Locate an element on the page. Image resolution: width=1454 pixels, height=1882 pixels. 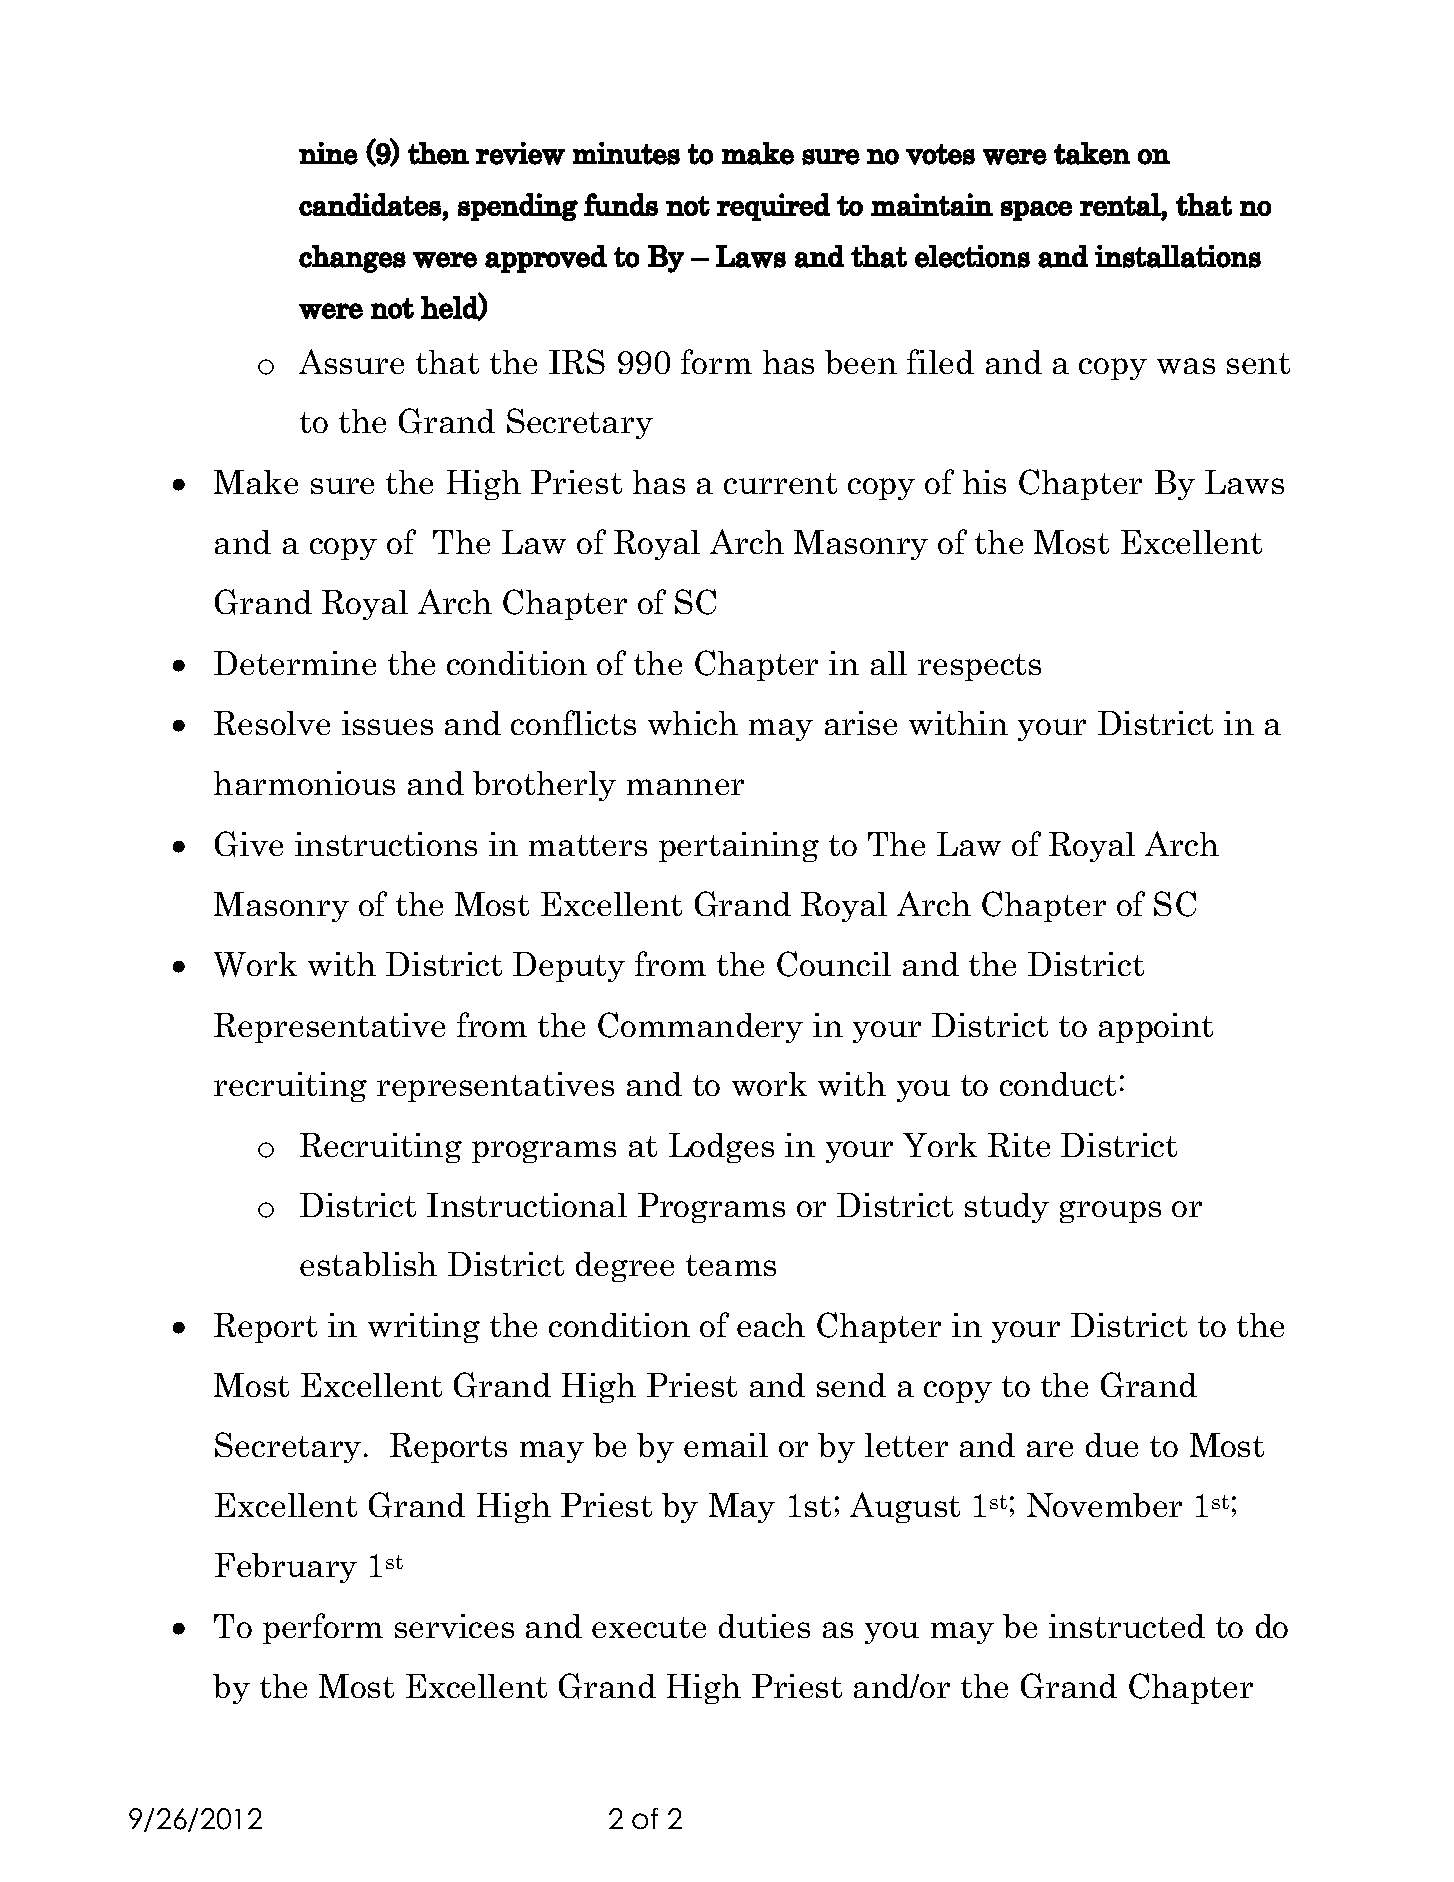
his is located at coordinates (984, 482).
